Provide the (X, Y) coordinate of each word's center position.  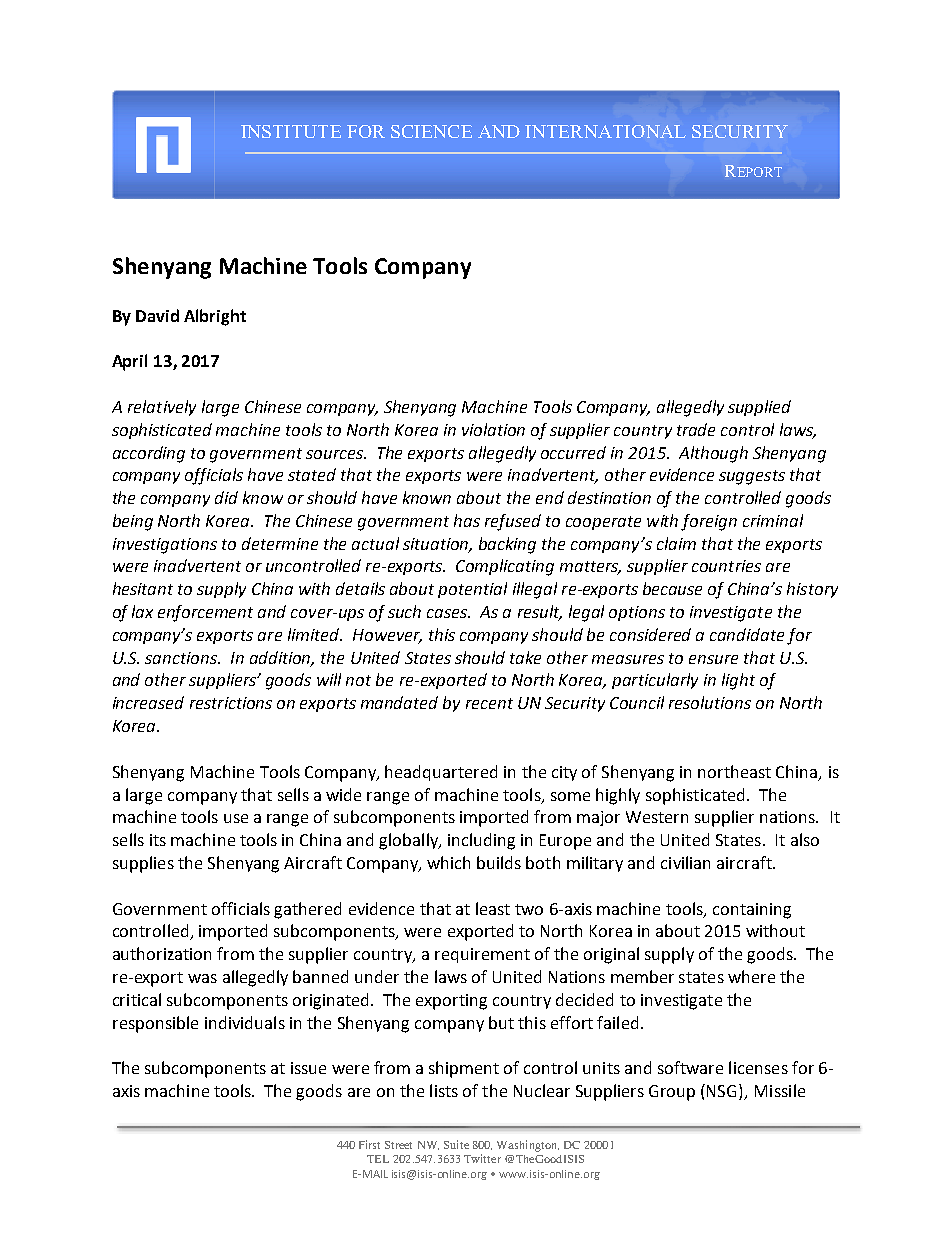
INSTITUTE (291, 131)
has (467, 520)
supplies (143, 864)
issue (308, 1068)
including (481, 841)
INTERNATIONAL (605, 131)
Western (657, 817)
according (149, 454)
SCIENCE (431, 131)
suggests (752, 477)
